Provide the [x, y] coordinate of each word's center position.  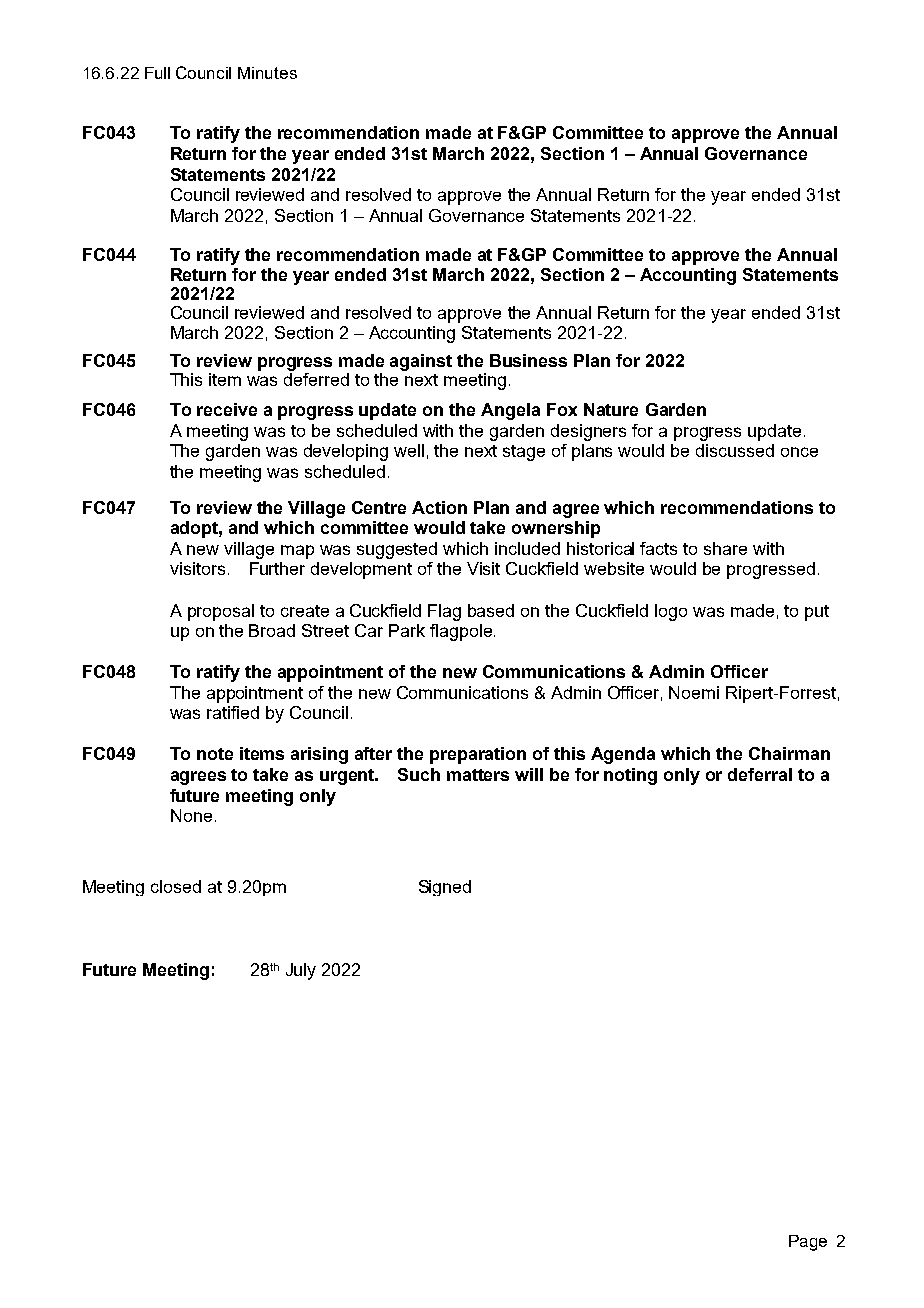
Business [528, 360]
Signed [445, 888]
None [191, 815]
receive [227, 409]
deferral [760, 774]
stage [524, 453]
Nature [611, 409]
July [301, 971]
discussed [735, 450]
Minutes [267, 73]
